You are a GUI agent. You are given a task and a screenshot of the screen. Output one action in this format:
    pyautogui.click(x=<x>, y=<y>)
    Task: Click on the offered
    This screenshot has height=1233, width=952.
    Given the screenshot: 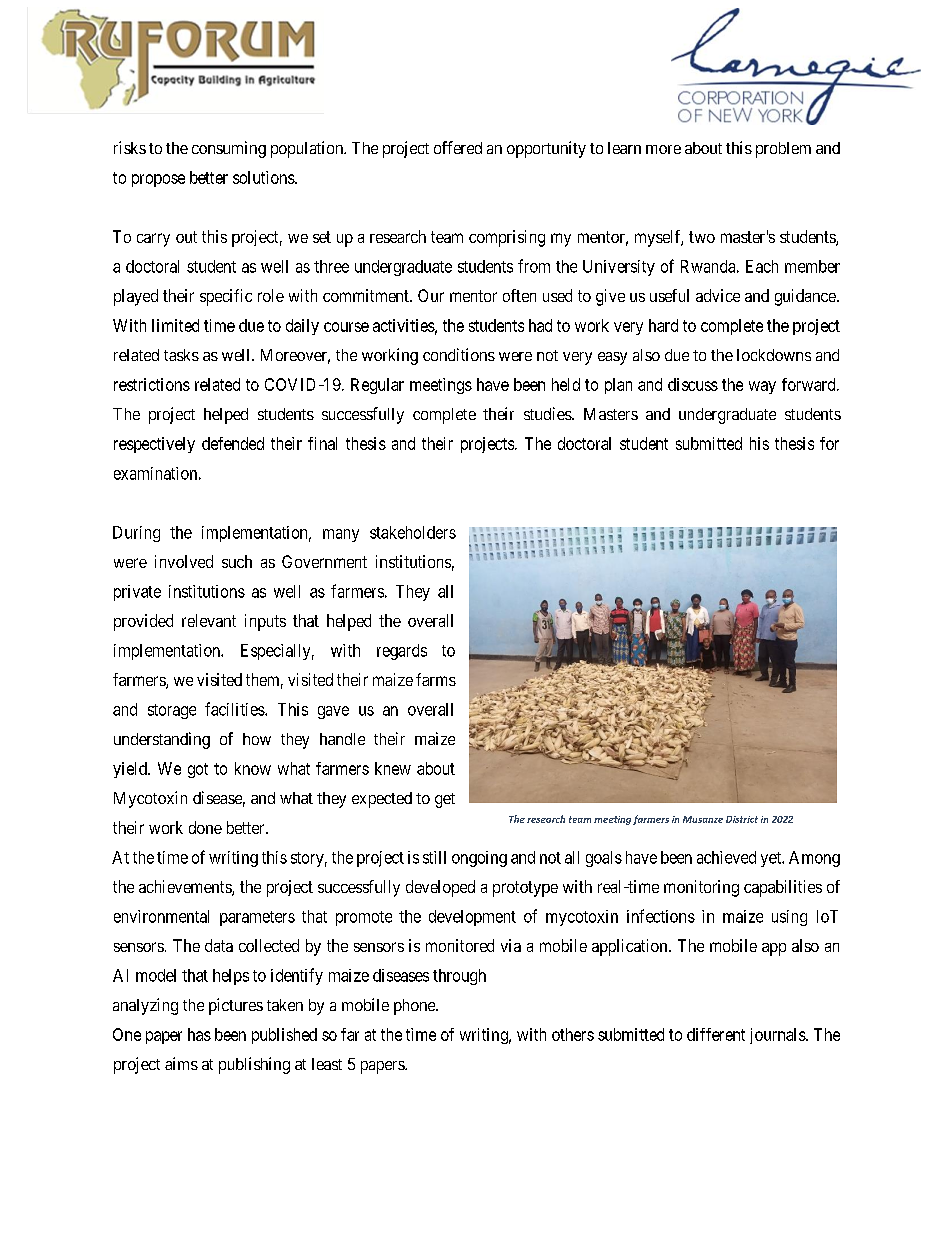 What is the action you would take?
    pyautogui.click(x=458, y=147)
